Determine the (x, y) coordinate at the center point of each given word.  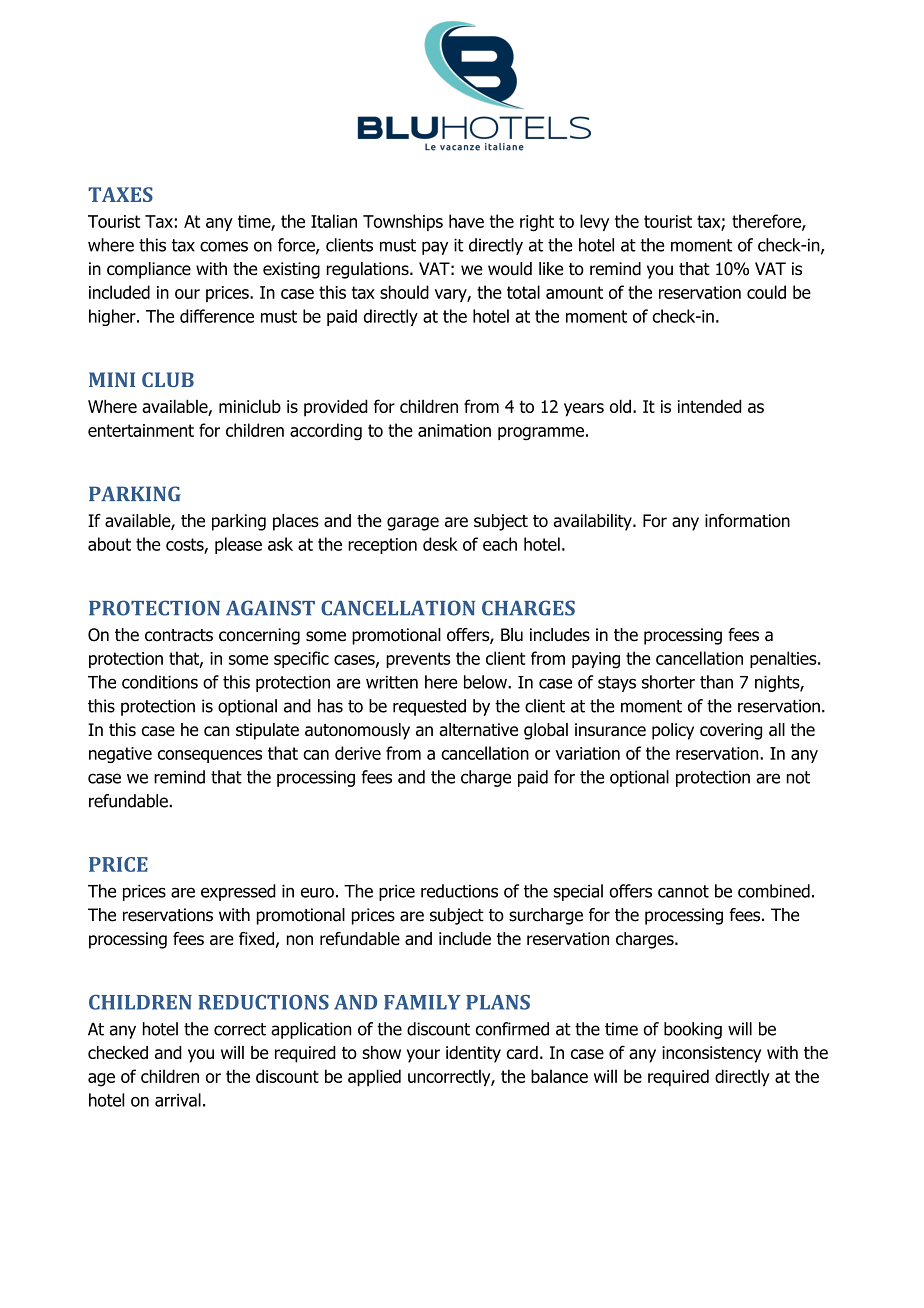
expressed (238, 892)
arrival (178, 1100)
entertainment (141, 430)
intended (710, 406)
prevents (418, 660)
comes (224, 246)
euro (317, 892)
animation (454, 430)
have (466, 221)
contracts (179, 635)
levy (594, 222)
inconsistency (711, 1054)
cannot (683, 891)
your (423, 1056)
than (716, 682)
